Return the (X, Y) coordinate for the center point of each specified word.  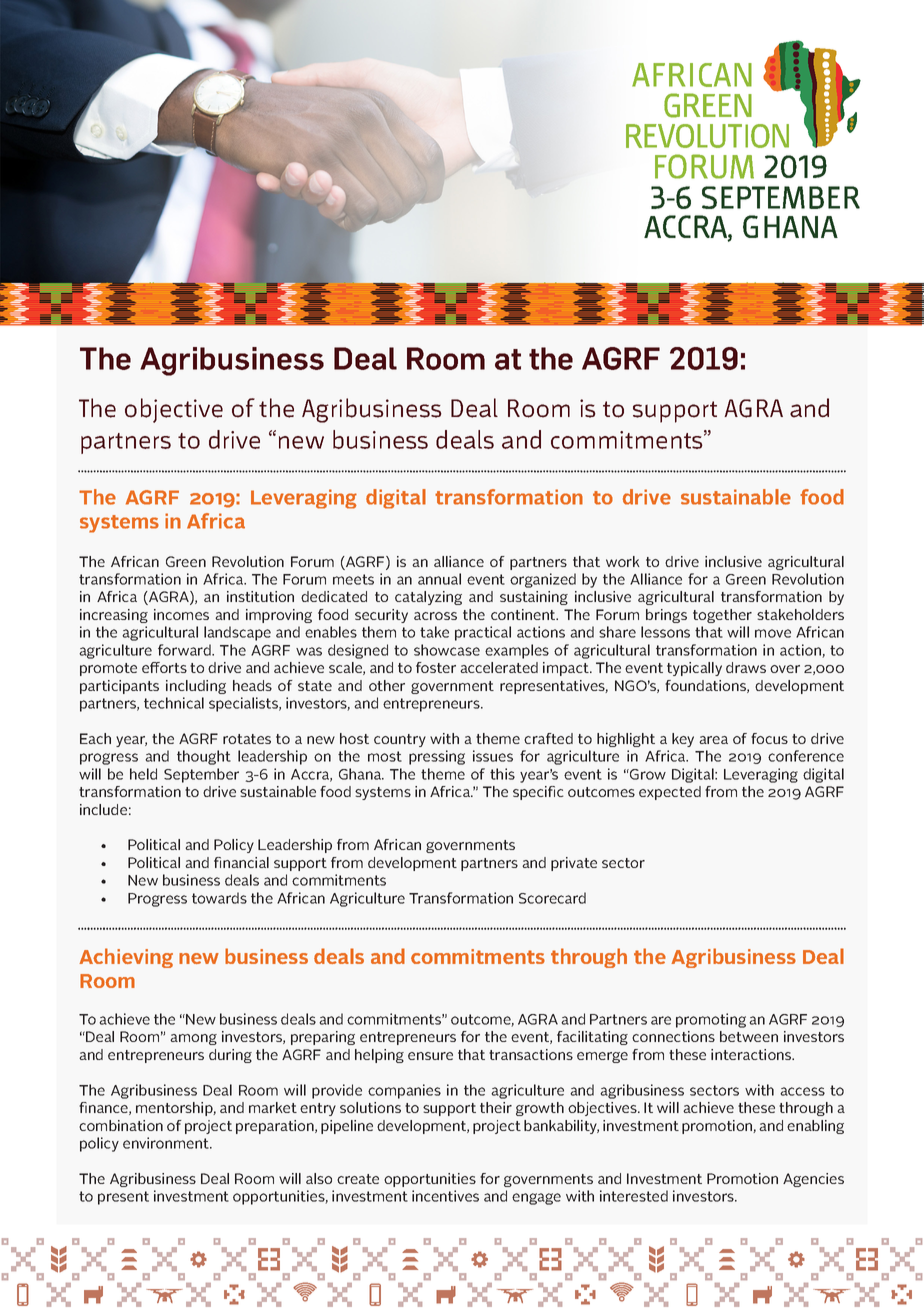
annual (439, 579)
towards (219, 898)
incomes (181, 614)
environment (167, 1143)
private (574, 864)
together (722, 616)
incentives (445, 1196)
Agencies (813, 1180)
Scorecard (552, 898)
